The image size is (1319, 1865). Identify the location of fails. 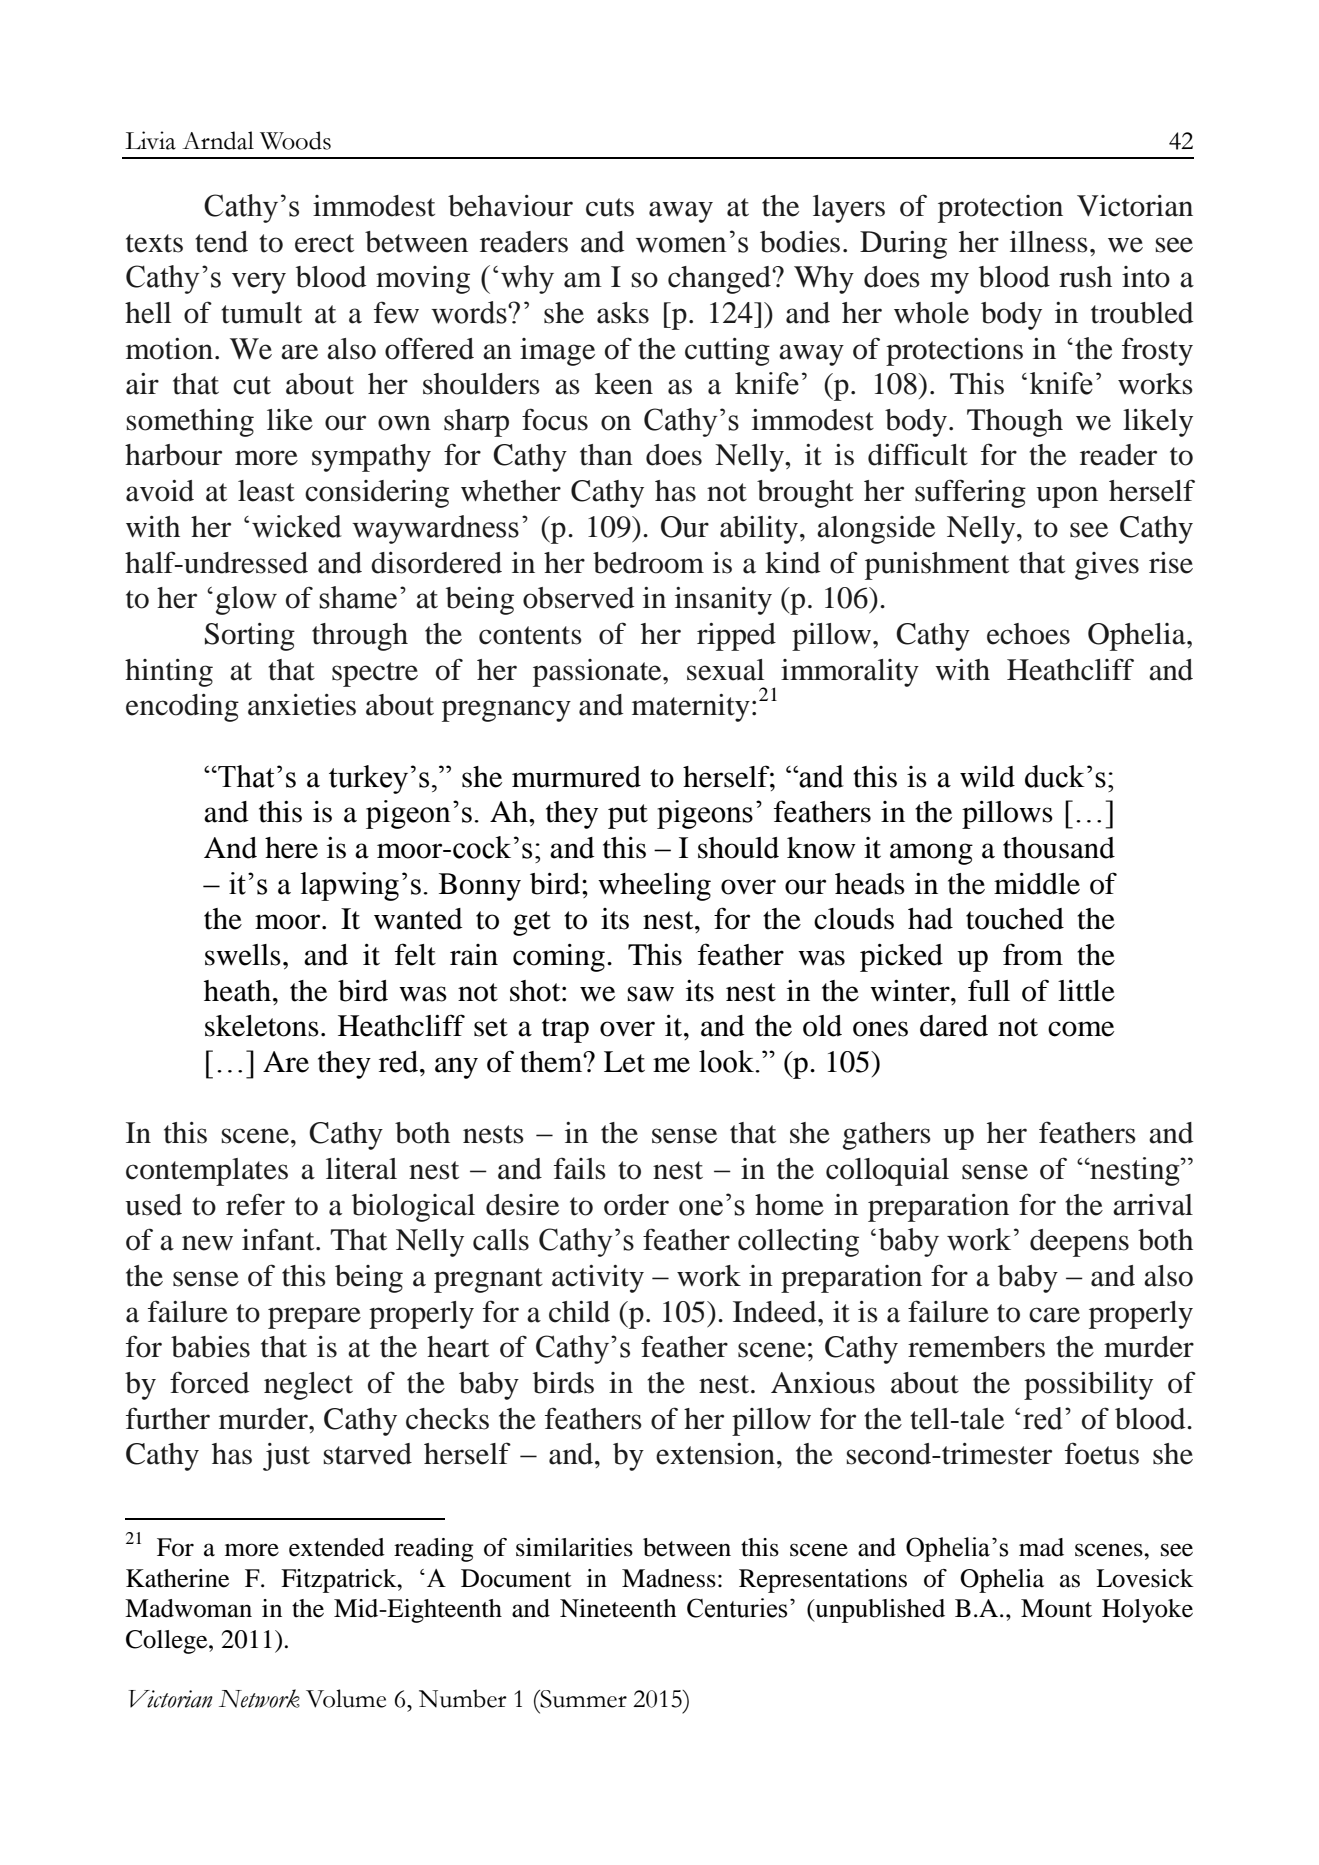
(580, 1168).
